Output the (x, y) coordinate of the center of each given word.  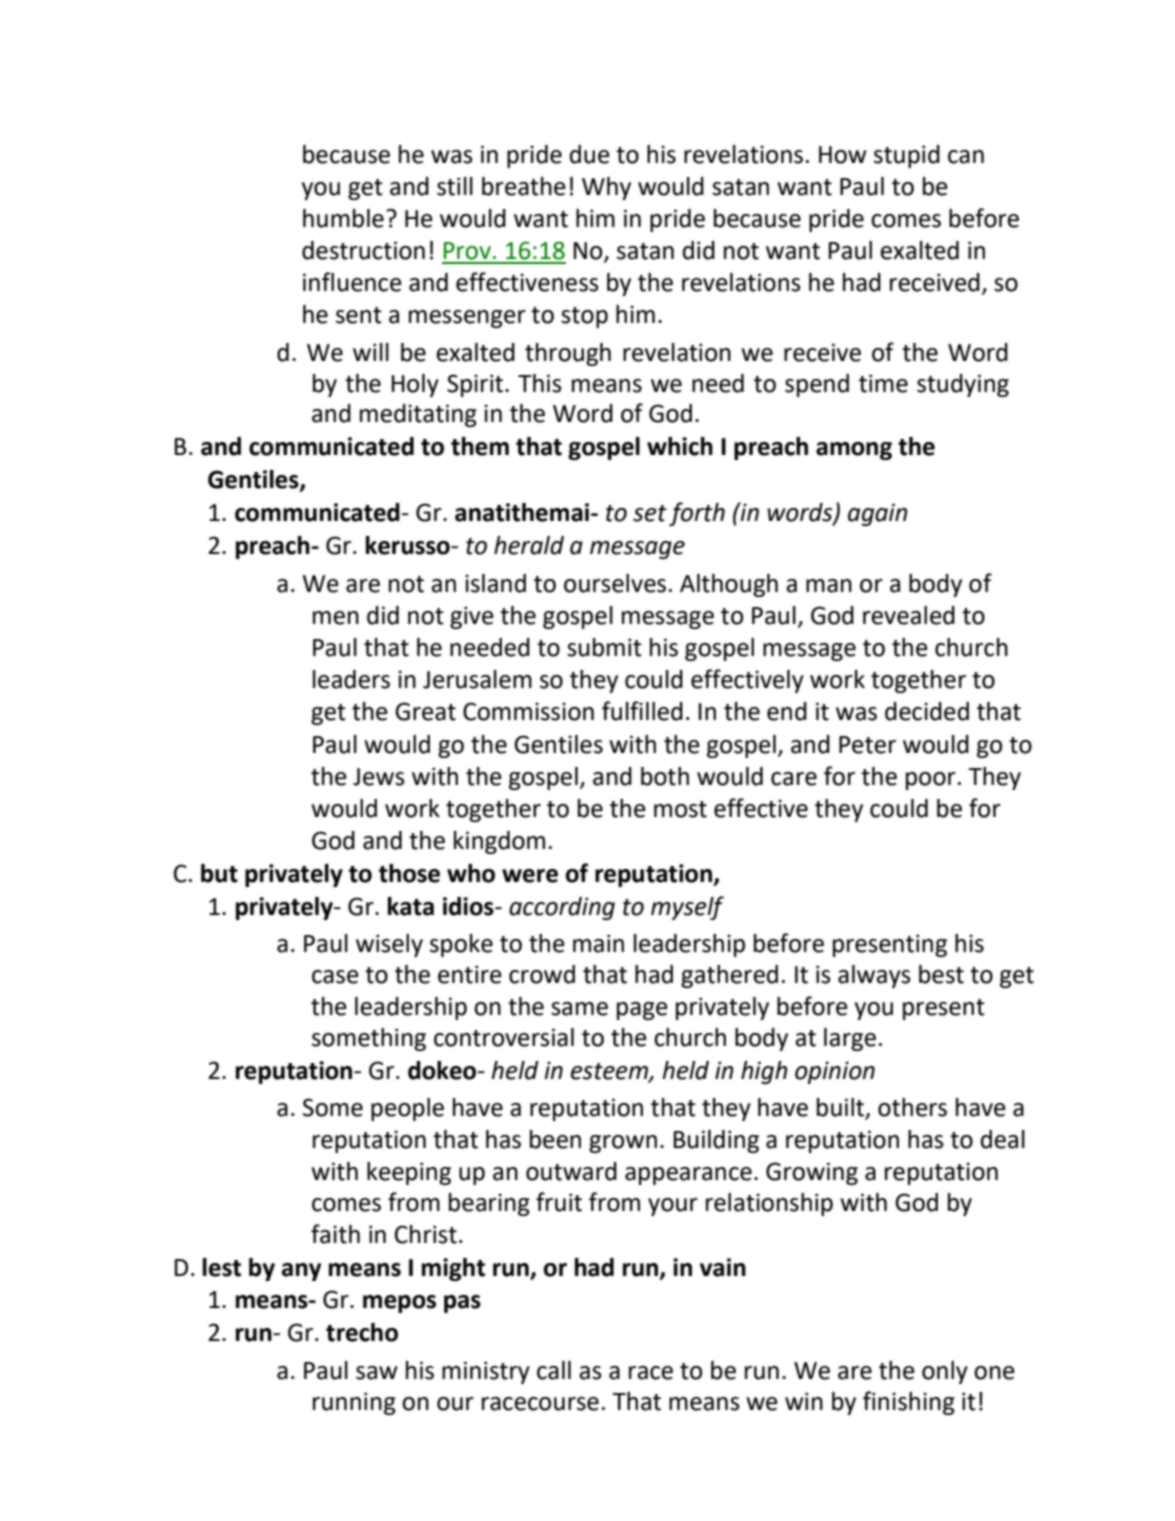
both (665, 776)
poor (931, 781)
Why (606, 188)
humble (343, 218)
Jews (379, 777)
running (354, 1403)
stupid (907, 156)
